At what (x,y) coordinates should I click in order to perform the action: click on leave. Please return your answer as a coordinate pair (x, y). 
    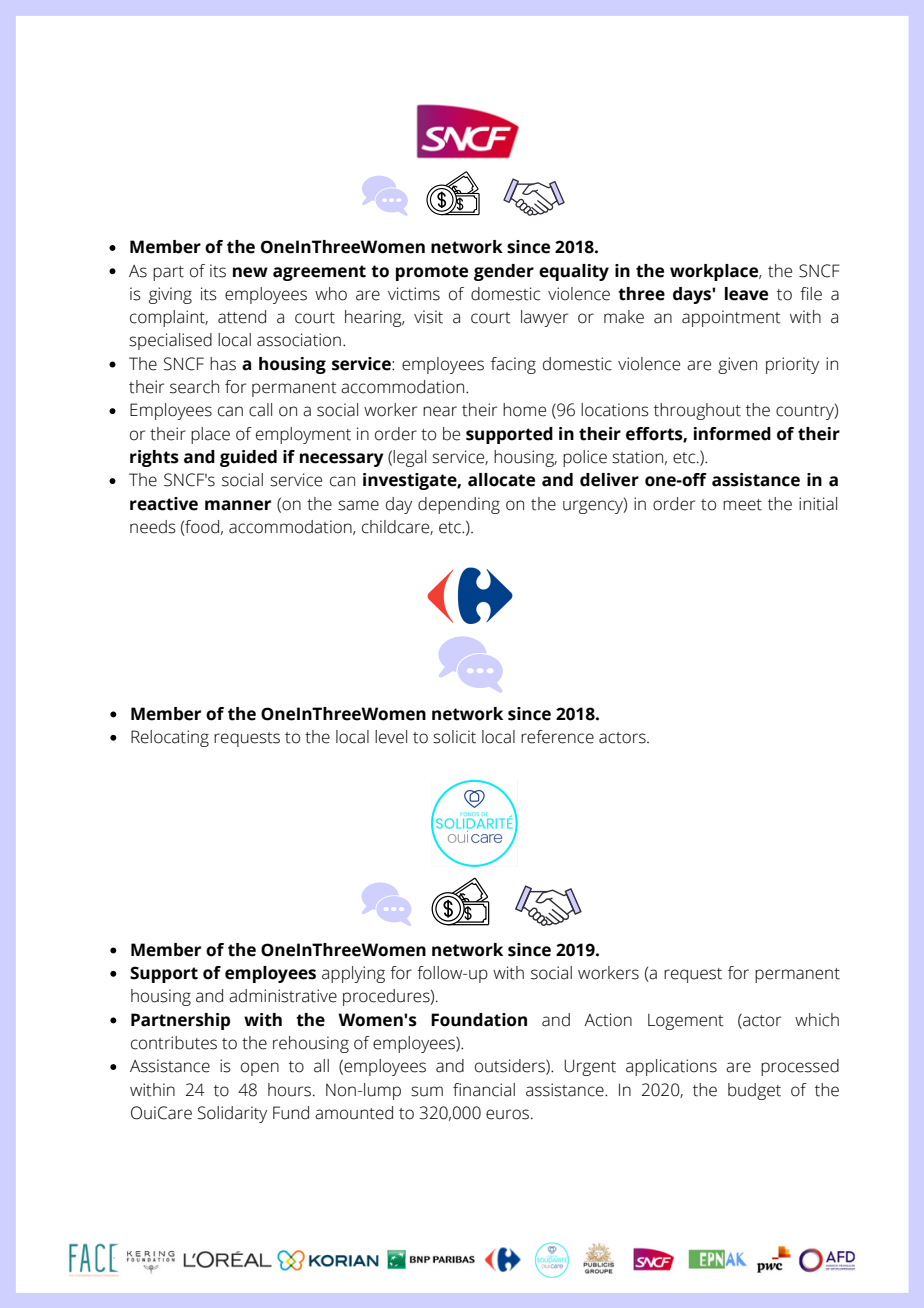
    Looking at the image, I should click on (746, 294).
